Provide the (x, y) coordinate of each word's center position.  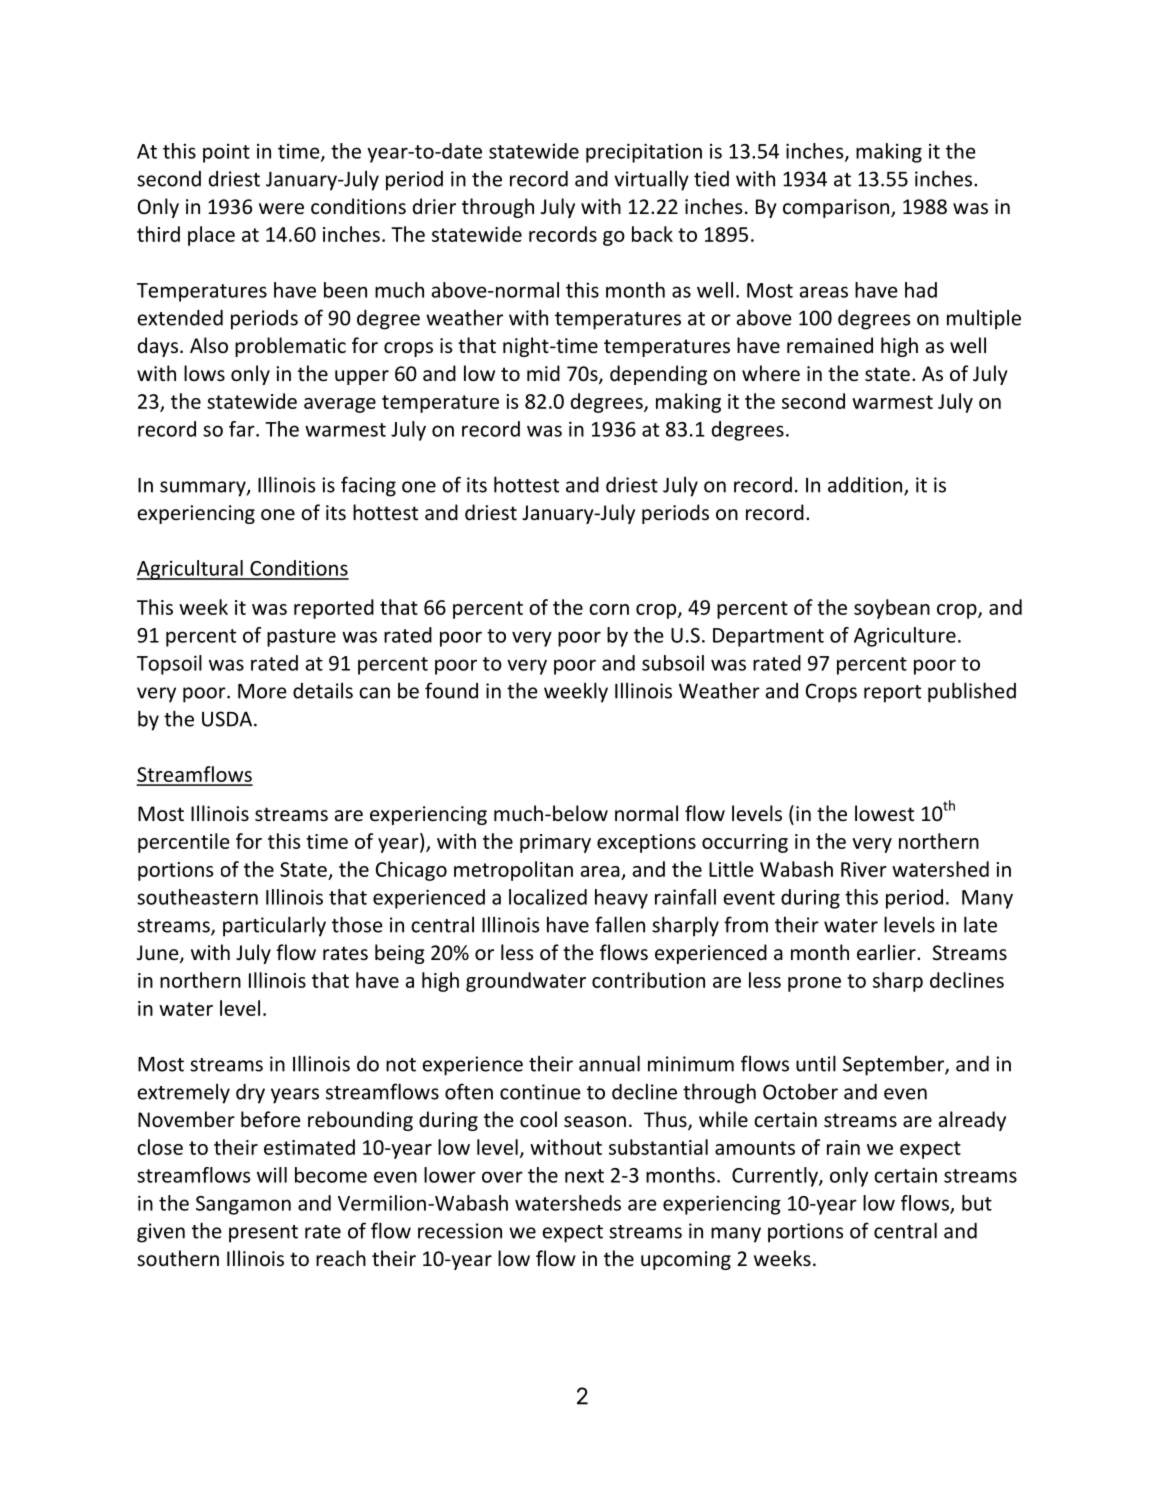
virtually (651, 180)
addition (866, 486)
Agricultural (190, 570)
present (263, 1234)
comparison (837, 208)
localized (548, 897)
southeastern (197, 897)
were (281, 209)
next (584, 1176)
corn (609, 609)
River (864, 869)
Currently (776, 1177)
